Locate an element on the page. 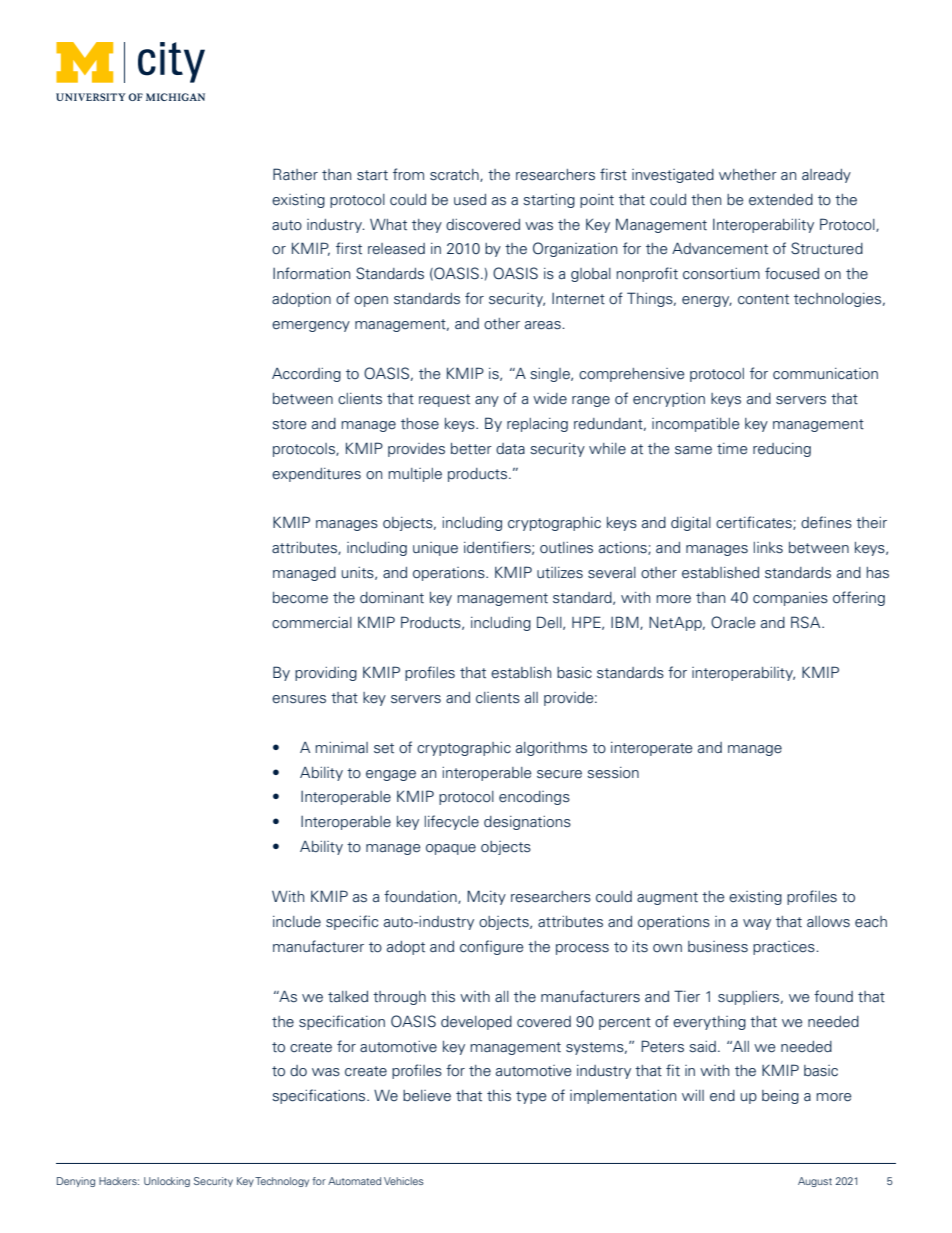 The width and height of the image is (952, 1233). extended is located at coordinates (781, 200).
